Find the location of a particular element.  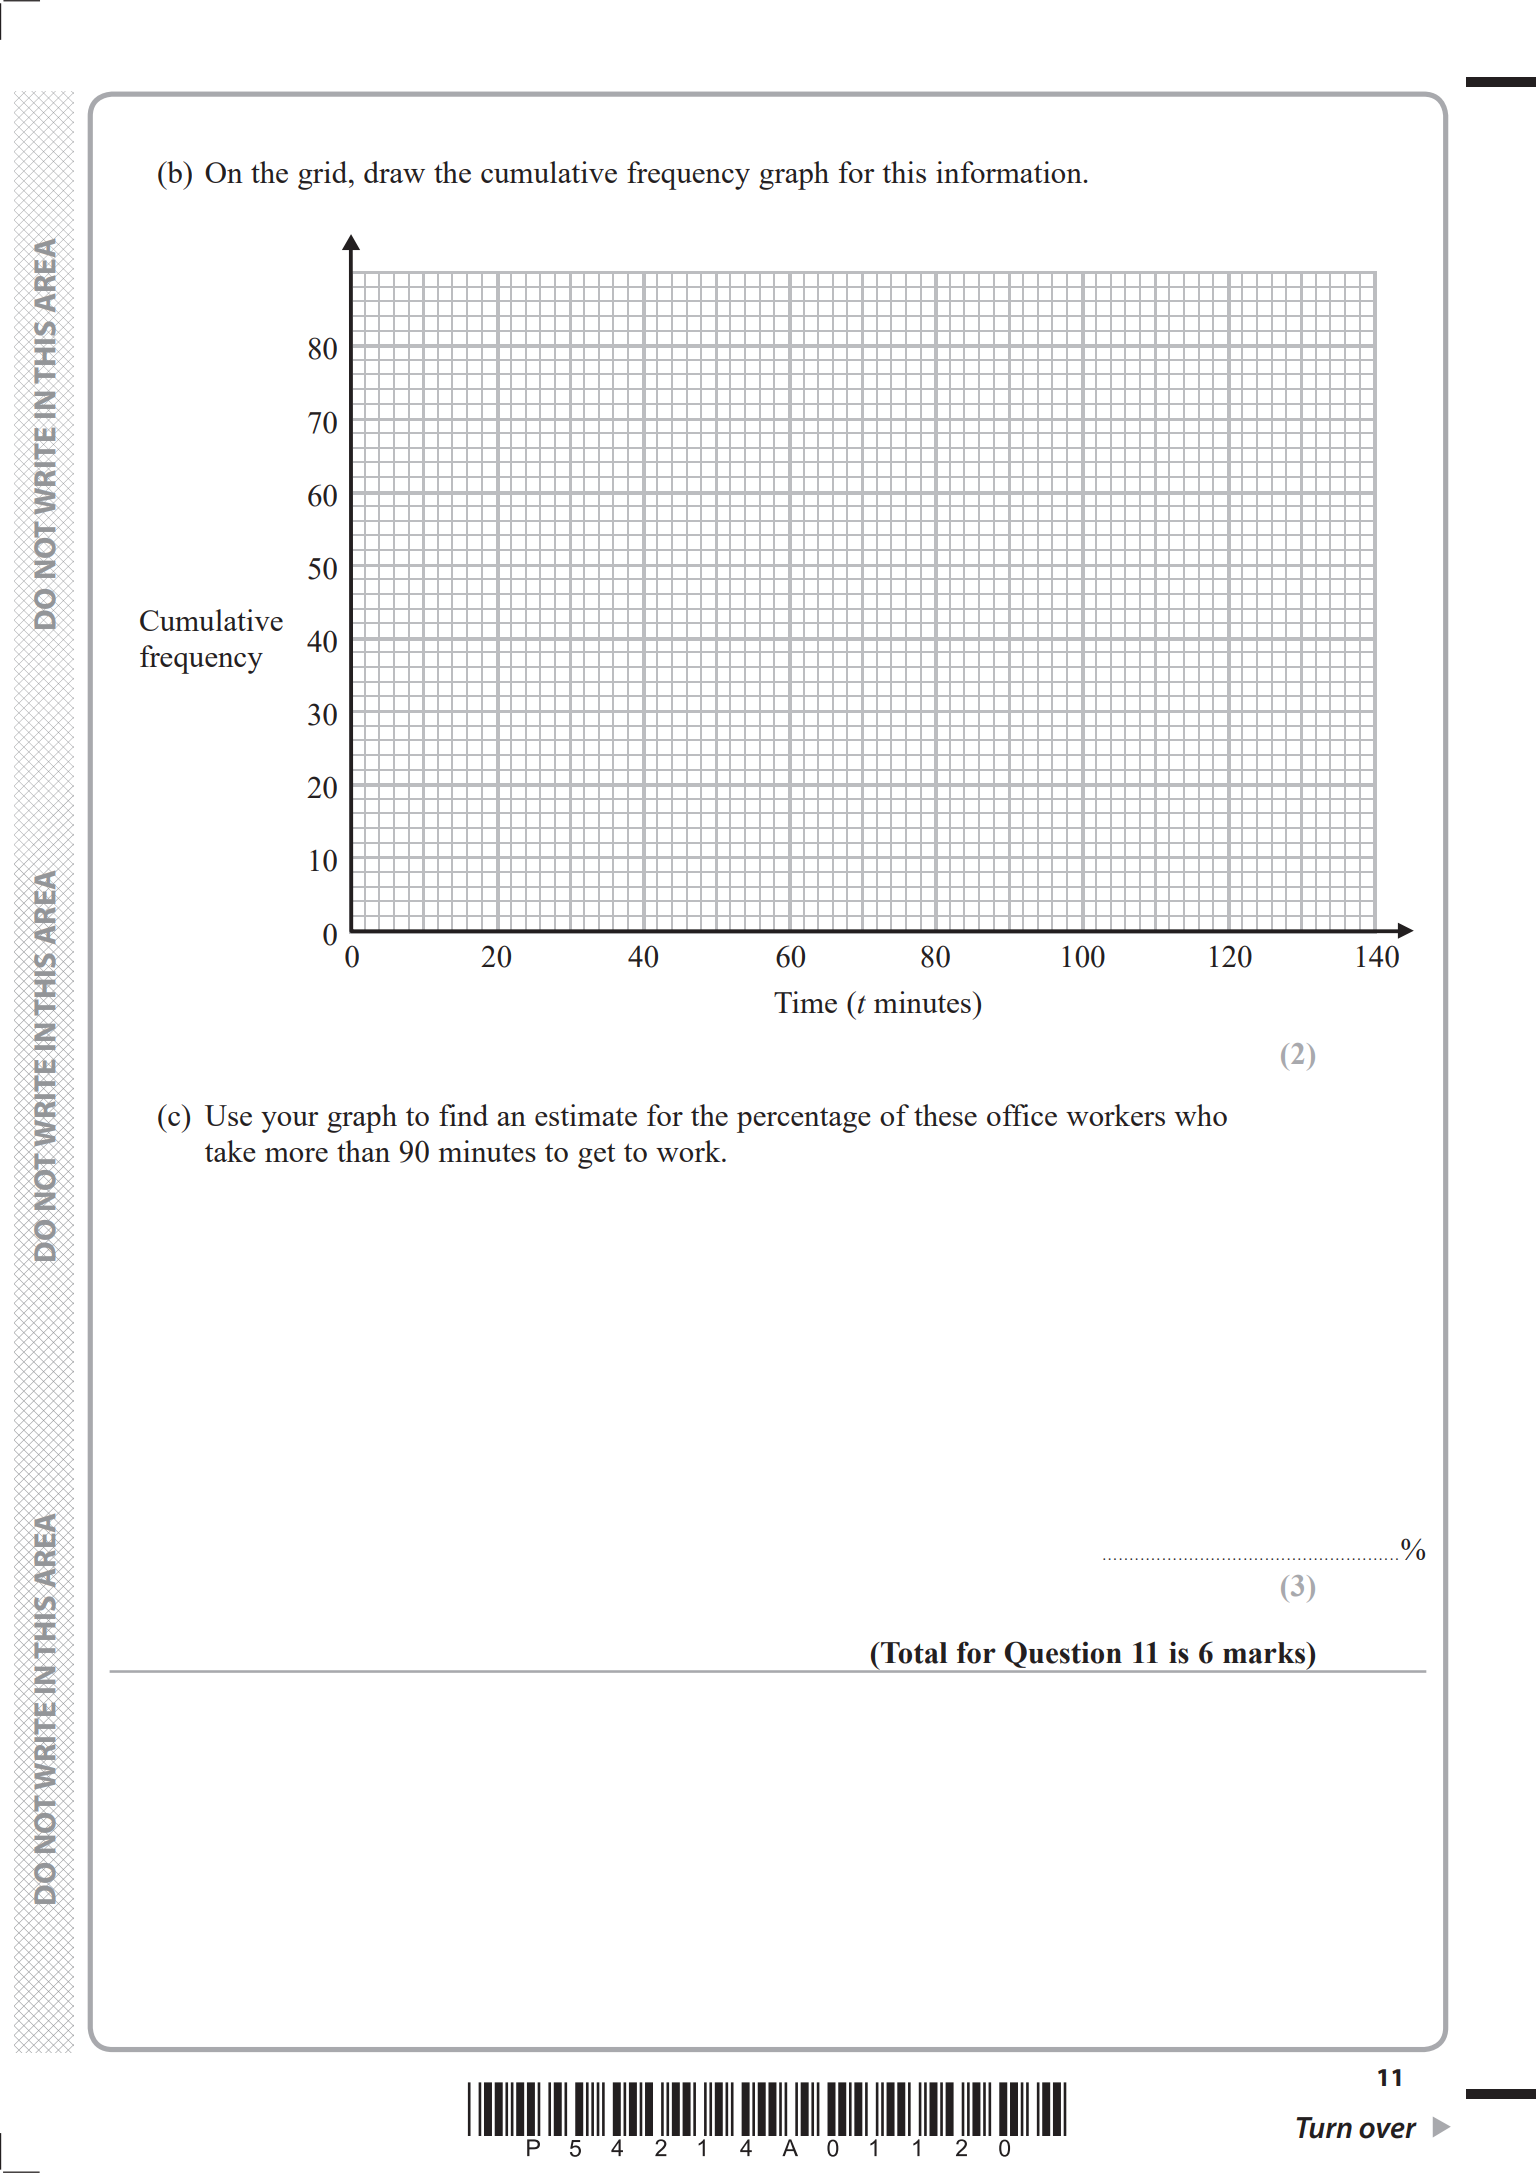

Time is located at coordinates (805, 1002).
